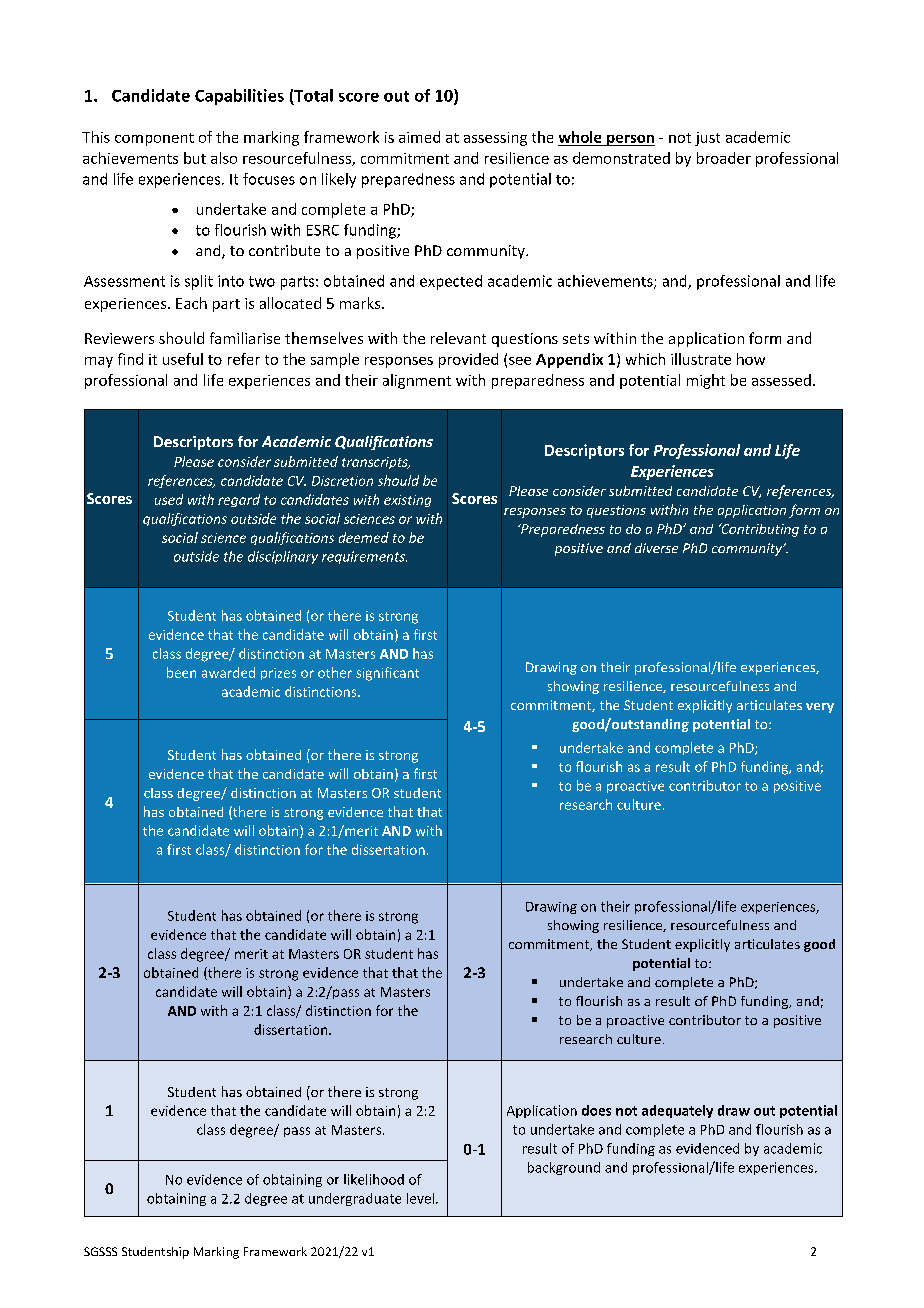 The image size is (924, 1308). What do you see at coordinates (420, 1198) in the screenshot?
I see `level` at bounding box center [420, 1198].
